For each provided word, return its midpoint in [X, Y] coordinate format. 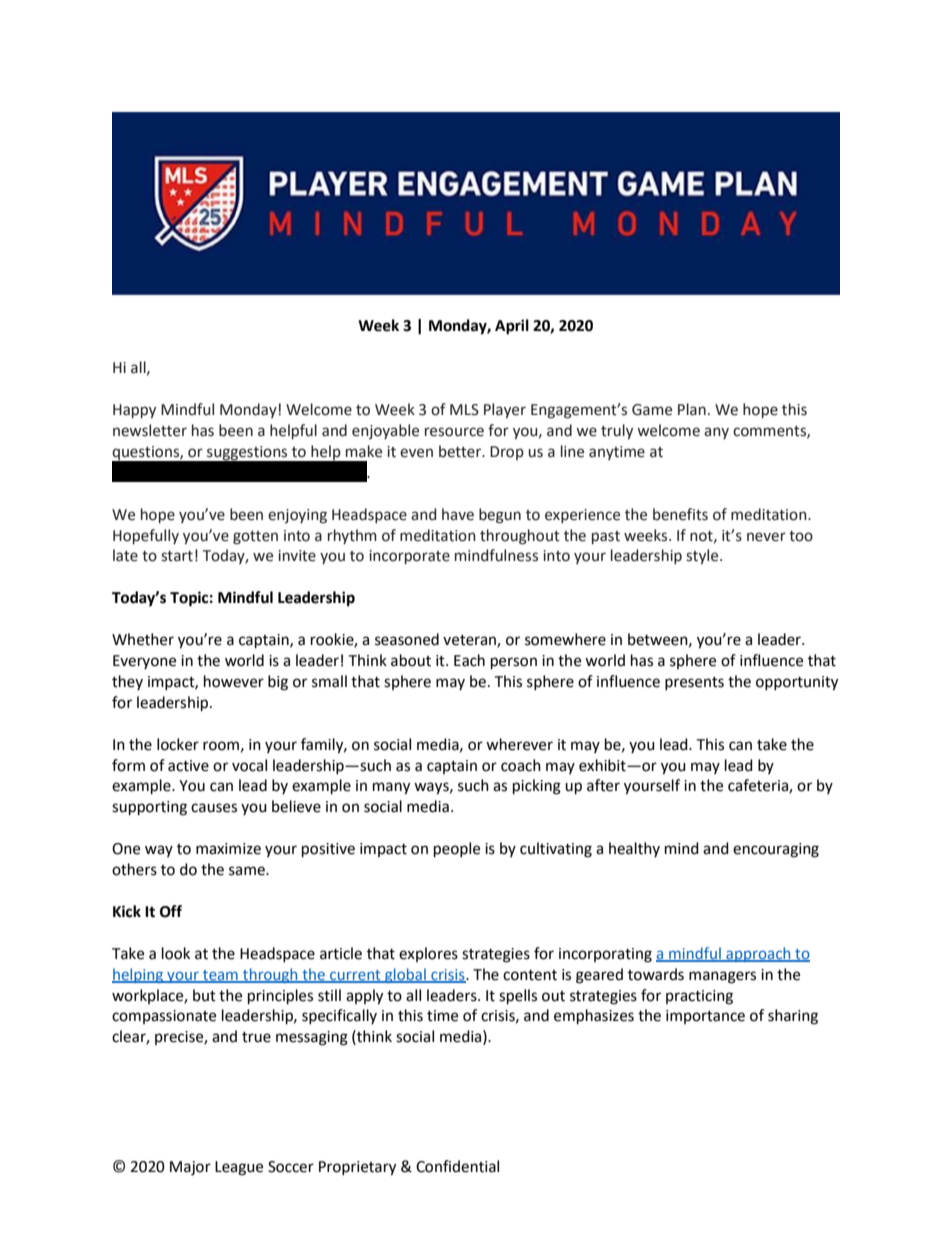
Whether [143, 639]
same [248, 871]
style [703, 556]
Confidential [457, 1166]
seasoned [407, 639]
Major [190, 1168]
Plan [692, 409]
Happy [134, 411]
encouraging [776, 850]
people [457, 850]
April [512, 327]
